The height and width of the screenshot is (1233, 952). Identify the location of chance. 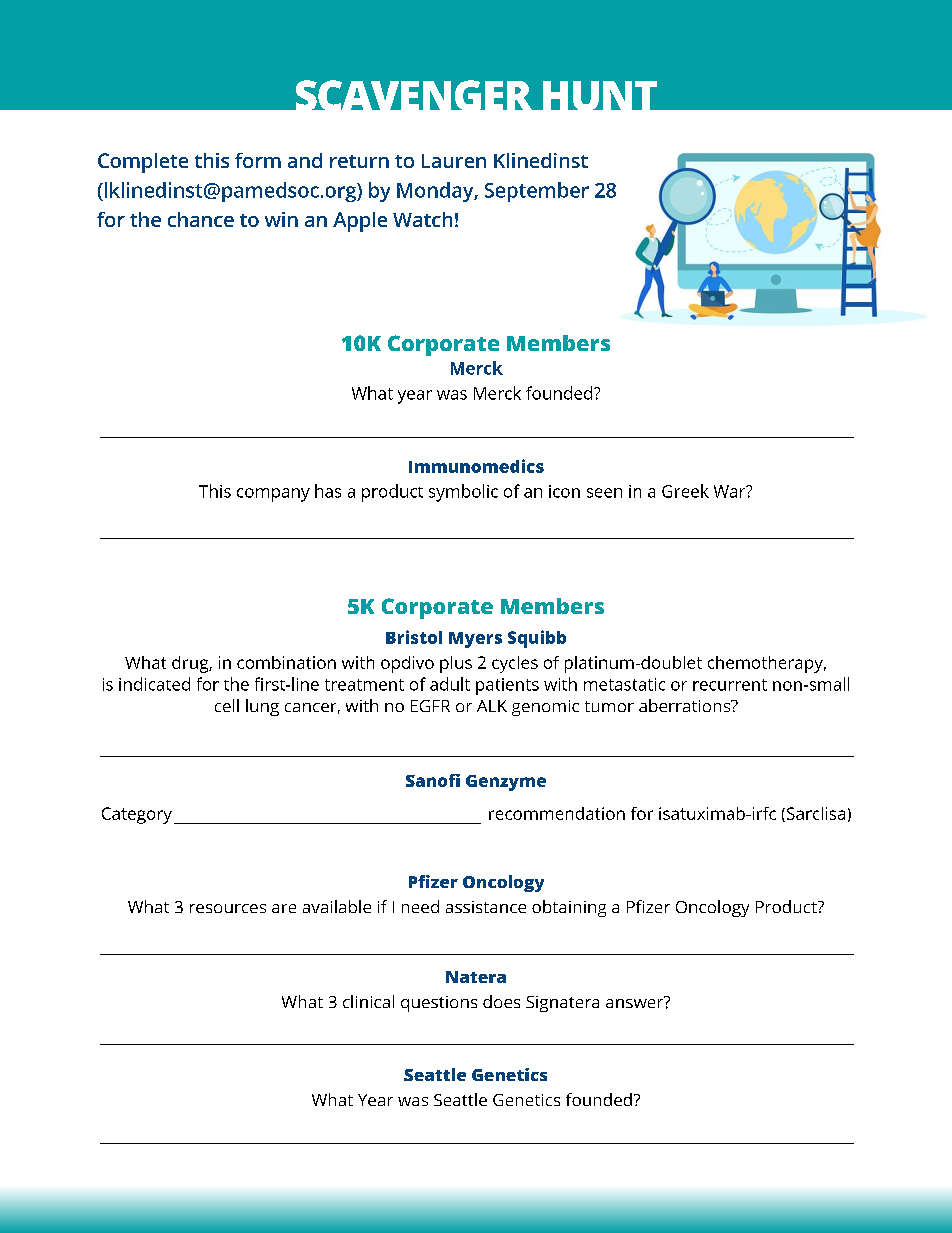
(201, 219).
